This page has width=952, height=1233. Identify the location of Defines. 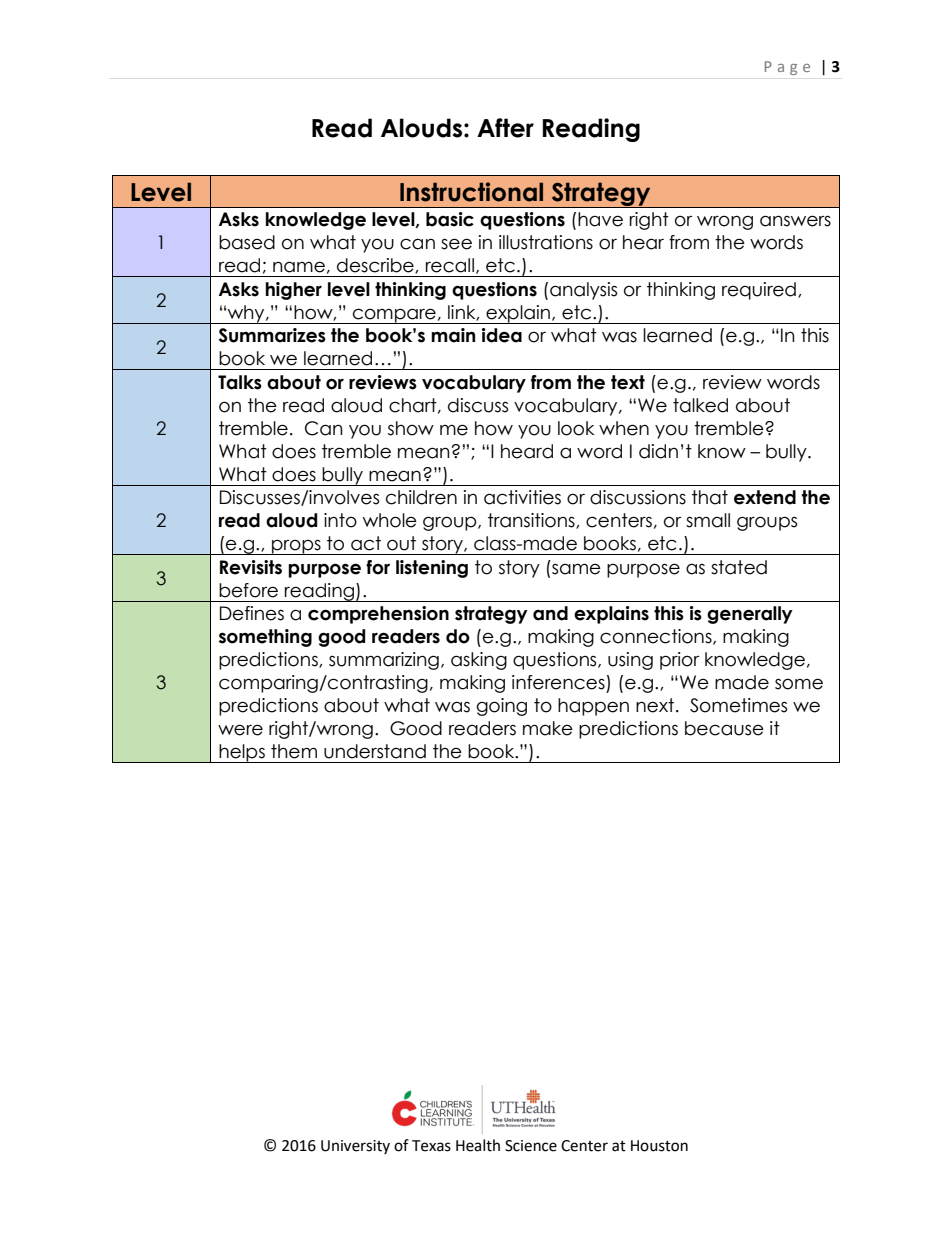
(252, 613).
